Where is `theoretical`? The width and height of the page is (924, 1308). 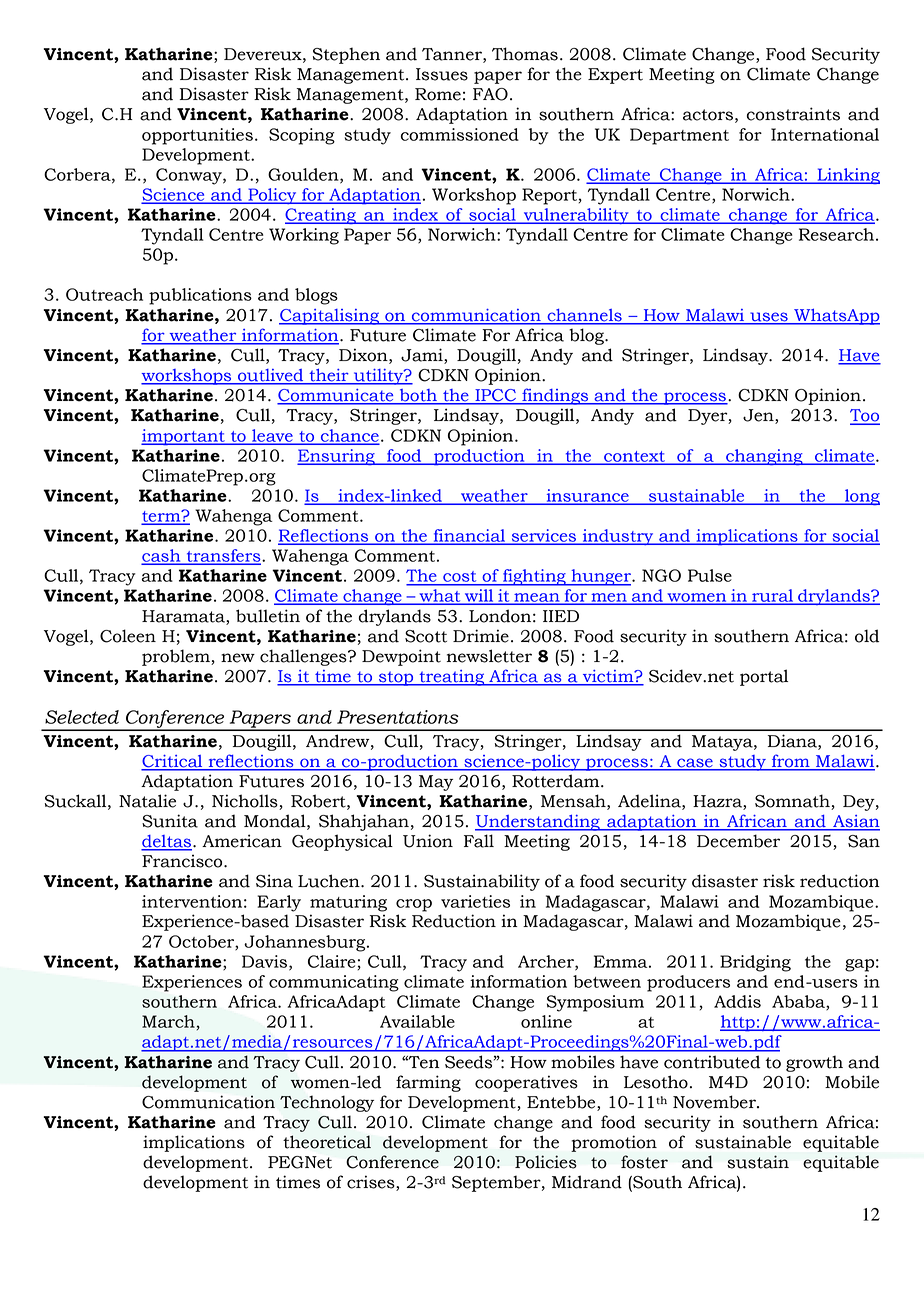 theoretical is located at coordinates (327, 1142).
